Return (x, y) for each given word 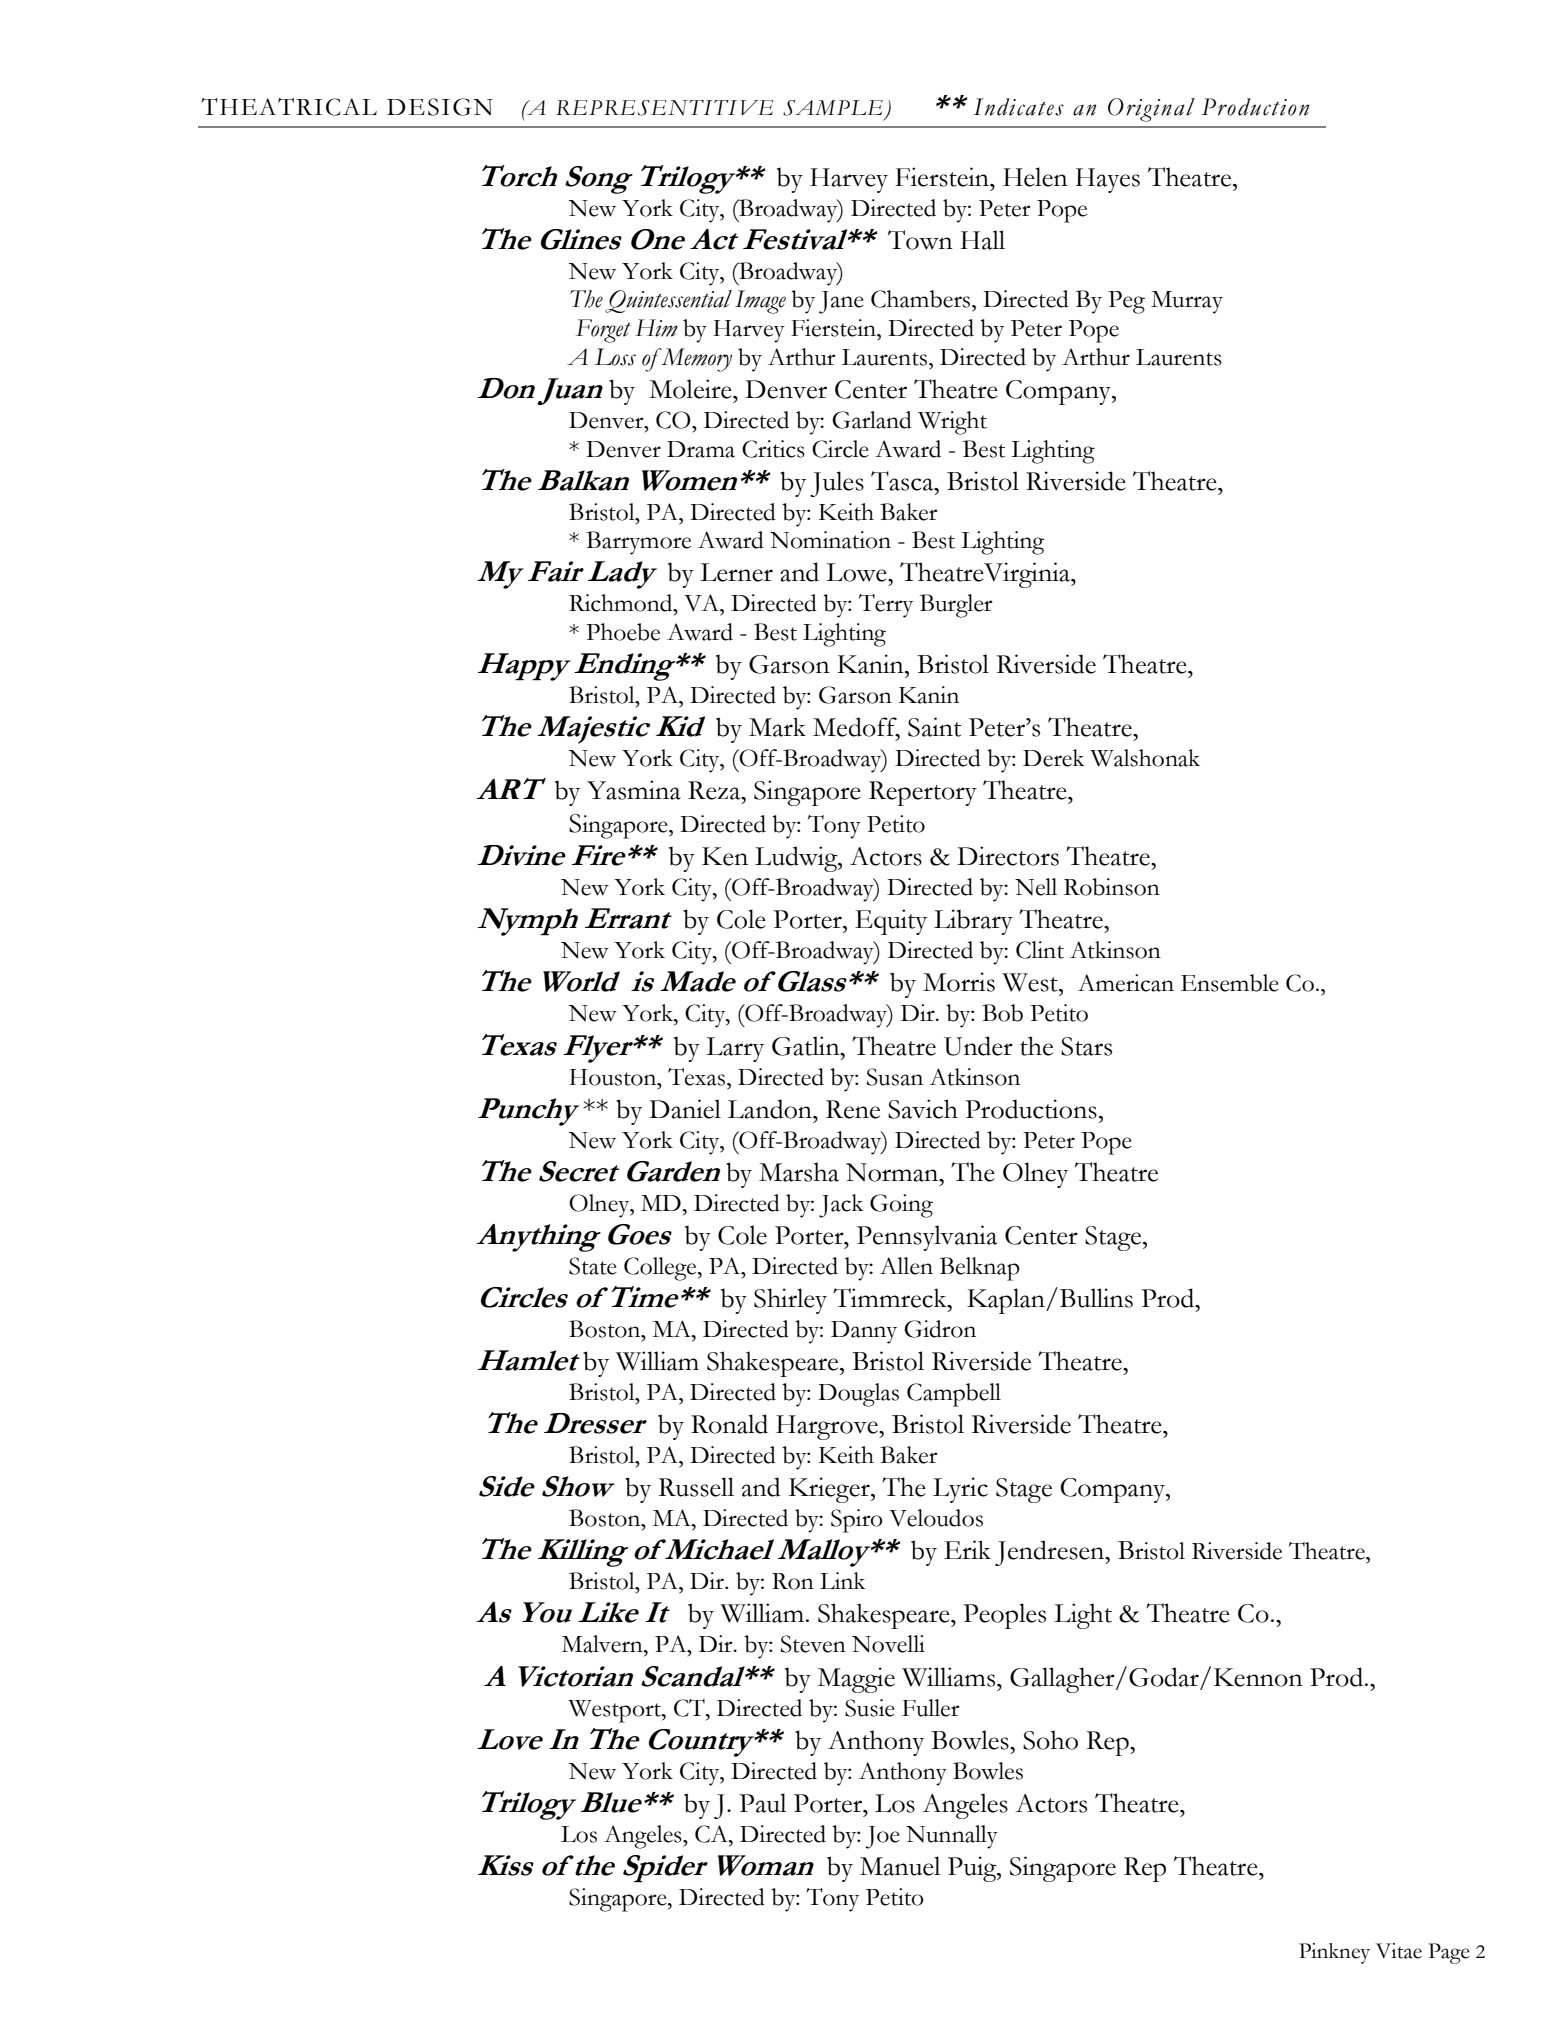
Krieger (830, 1490)
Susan (895, 1077)
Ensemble (1230, 983)
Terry (886, 606)
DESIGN (440, 107)
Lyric (960, 1490)
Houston (614, 1077)
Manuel (900, 1866)
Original (1151, 110)
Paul (762, 1803)
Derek (1054, 758)
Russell (696, 1487)
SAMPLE (833, 108)
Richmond (622, 603)
